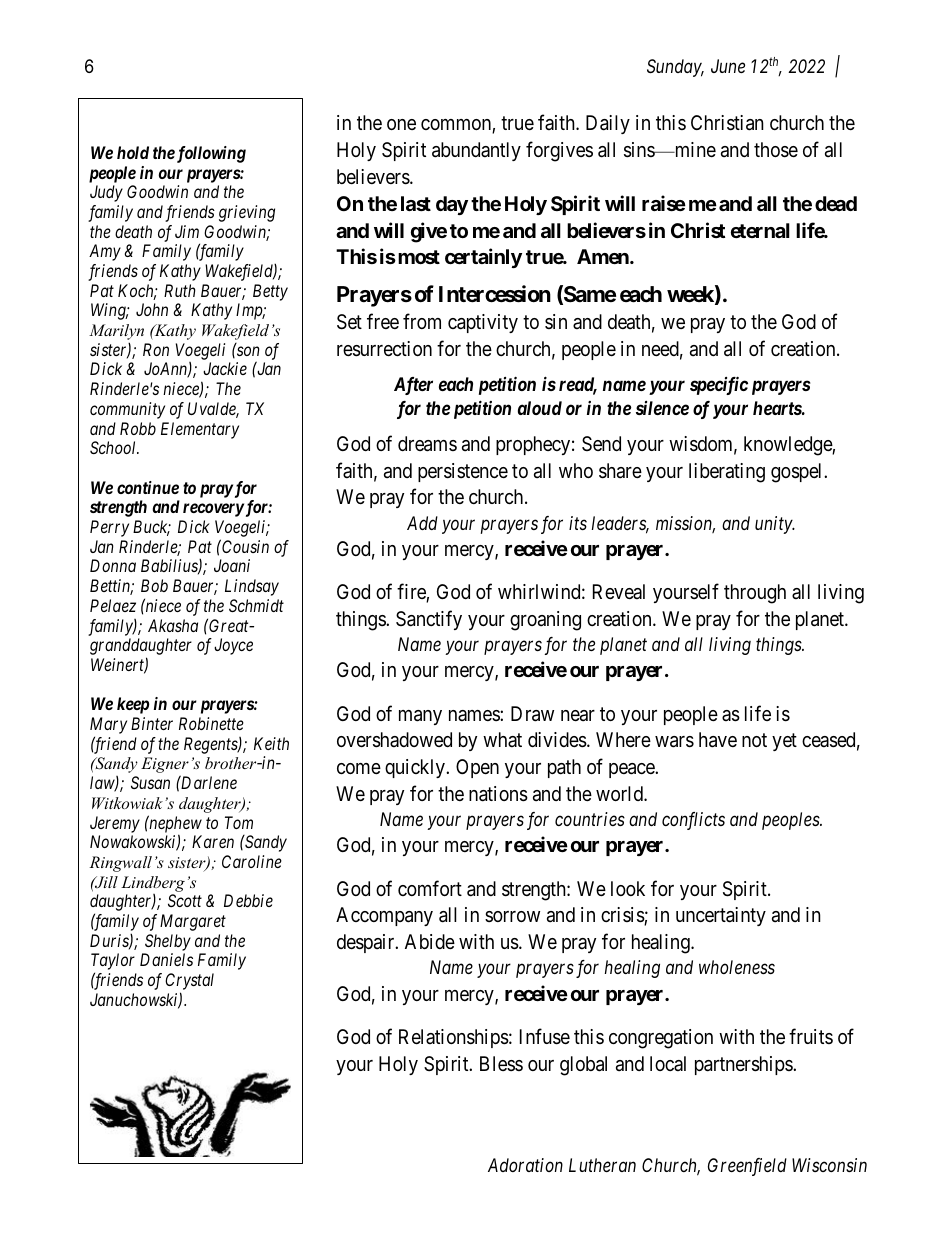 This screenshot has height=1233, width=952. I want to click on Daniels, so click(166, 959).
